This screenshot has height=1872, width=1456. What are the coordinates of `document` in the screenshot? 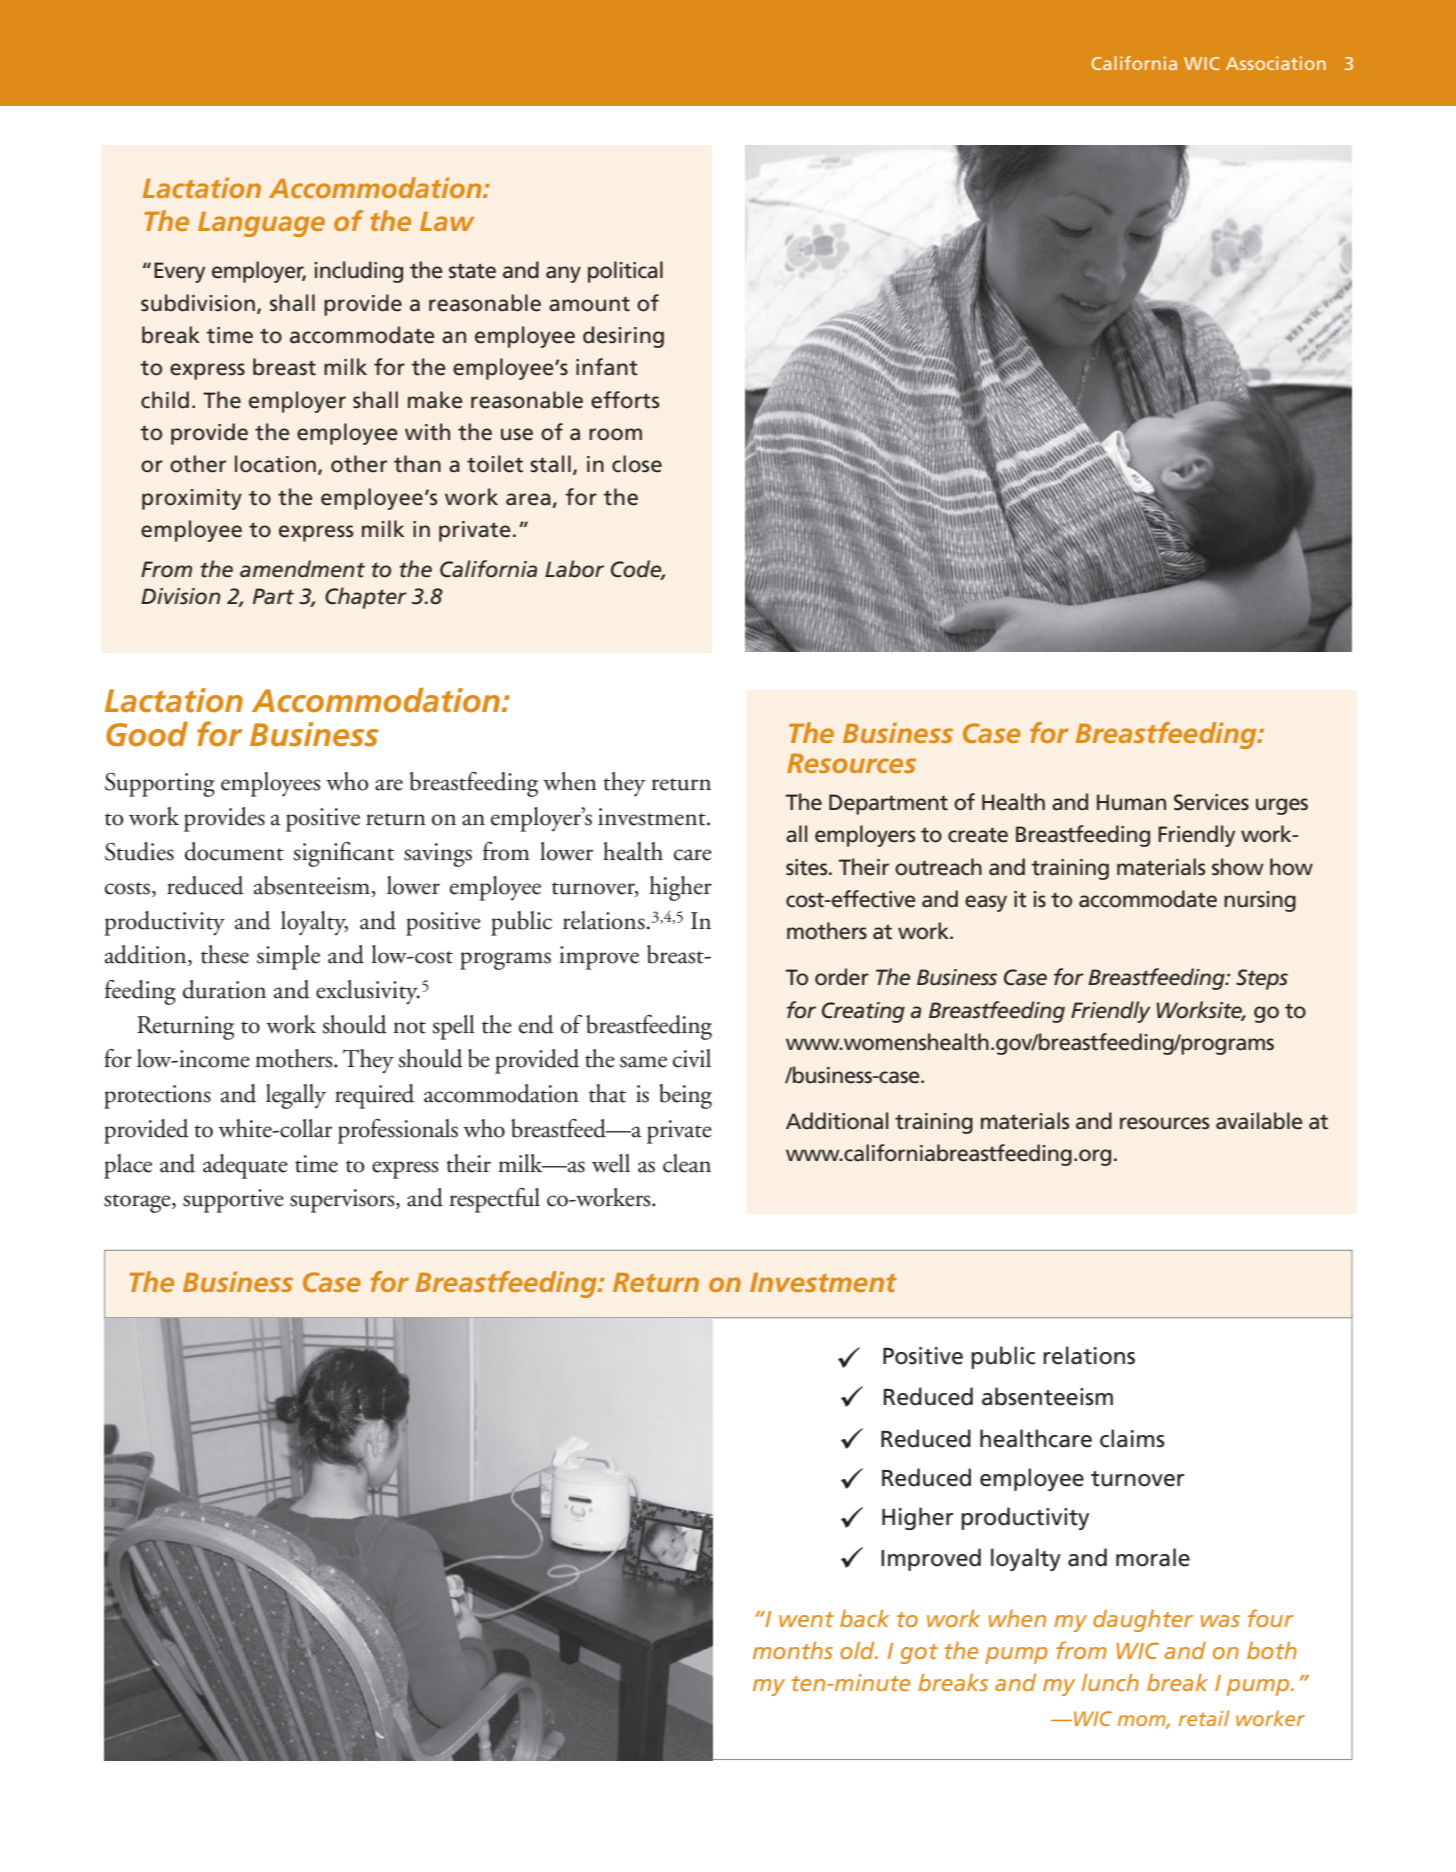 It's located at (234, 851).
